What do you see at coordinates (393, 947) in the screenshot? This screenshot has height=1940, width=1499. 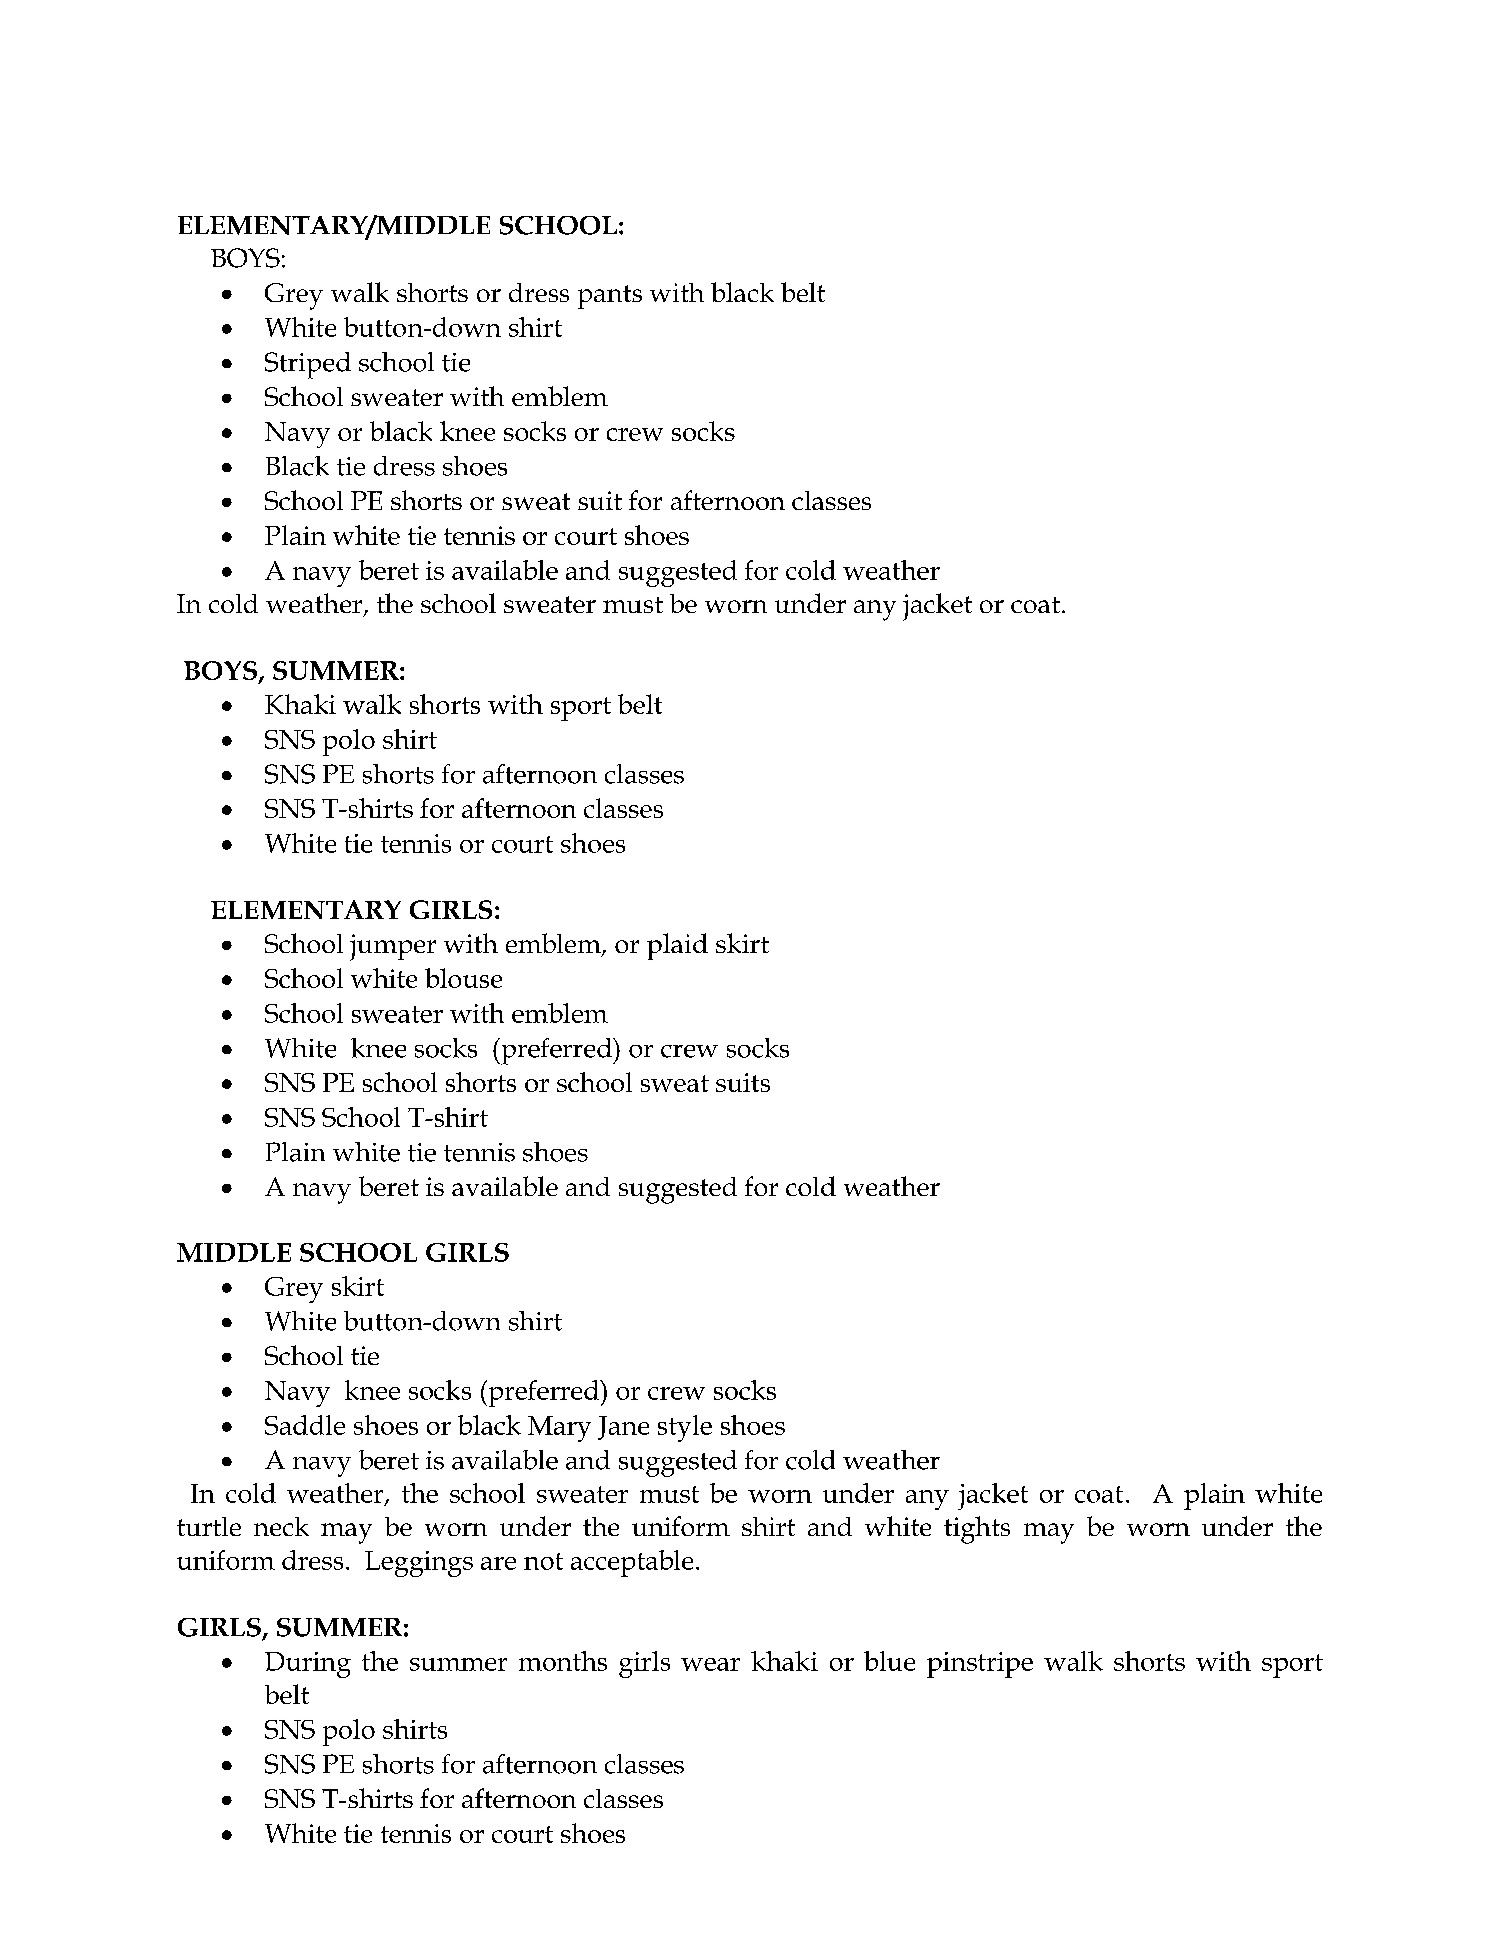 I see `jumper` at bounding box center [393, 947].
